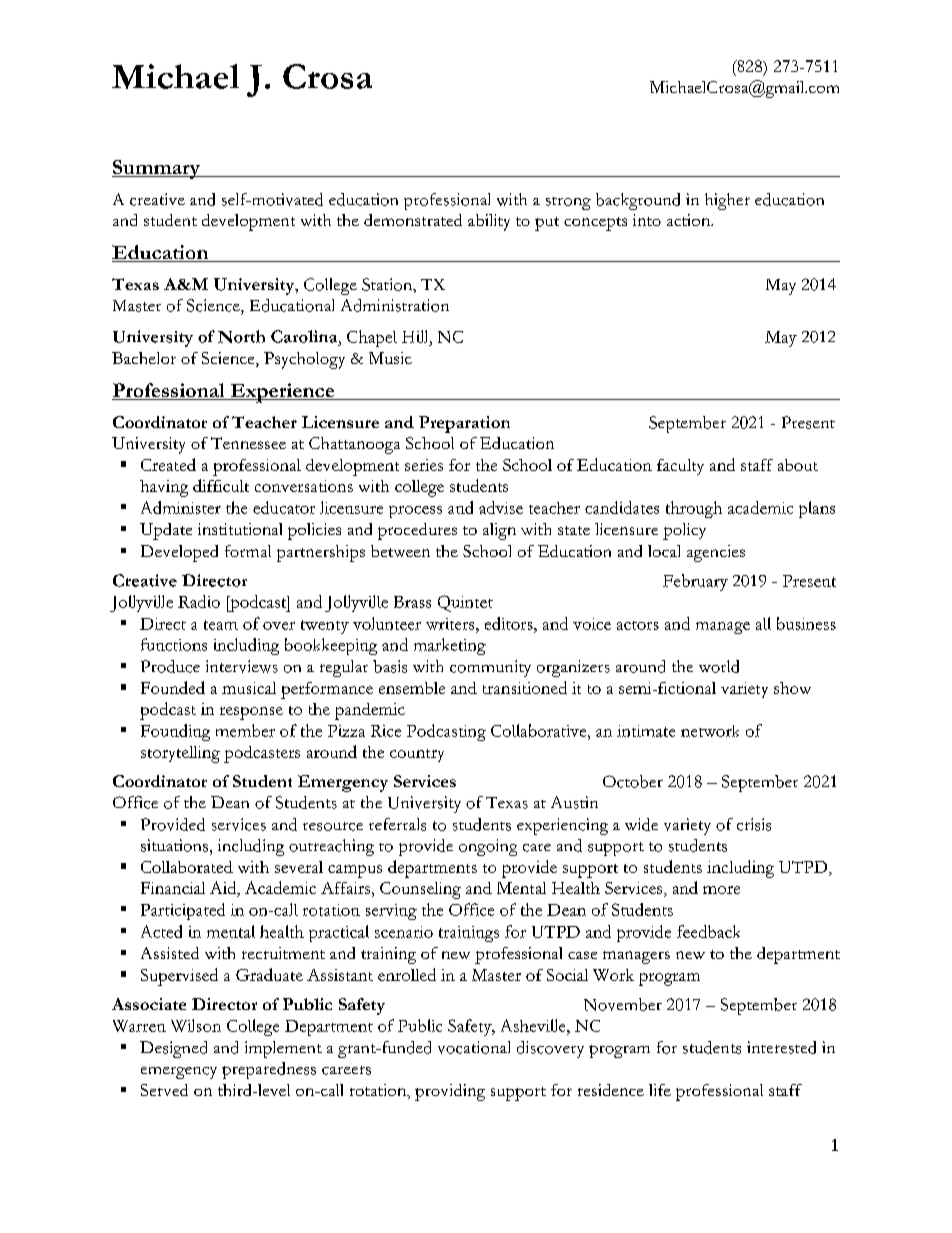  What do you see at coordinates (489, 222) in the screenshot?
I see `ability` at bounding box center [489, 222].
